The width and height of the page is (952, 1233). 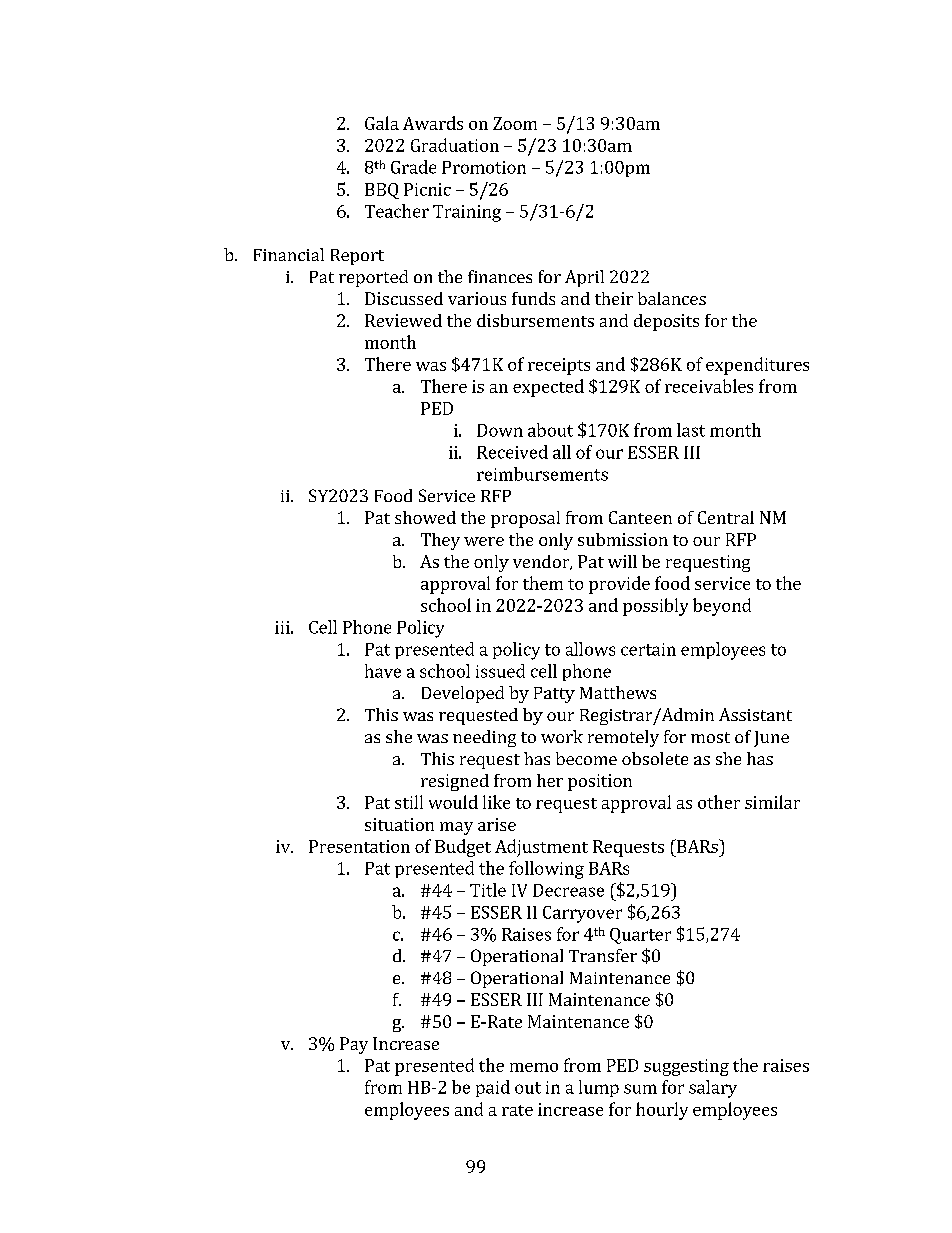 I want to click on Gala, so click(x=382, y=123).
